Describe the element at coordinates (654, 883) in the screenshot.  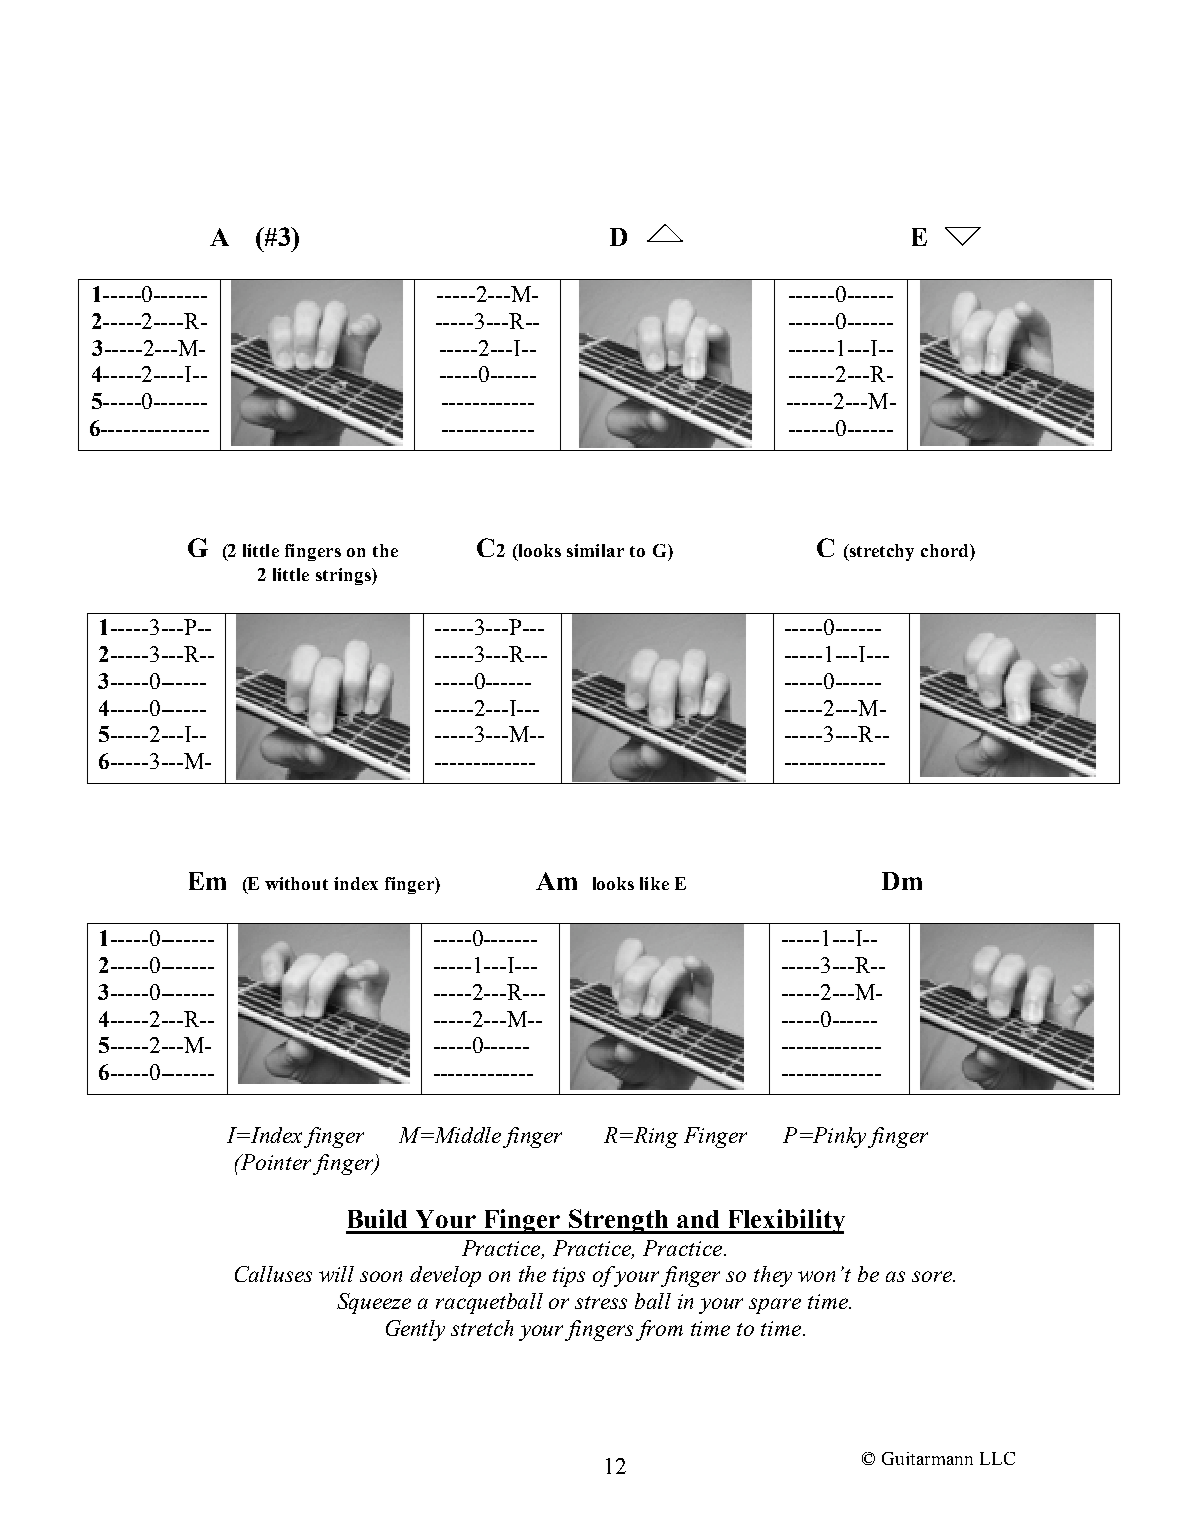
I see `like` at that location.
